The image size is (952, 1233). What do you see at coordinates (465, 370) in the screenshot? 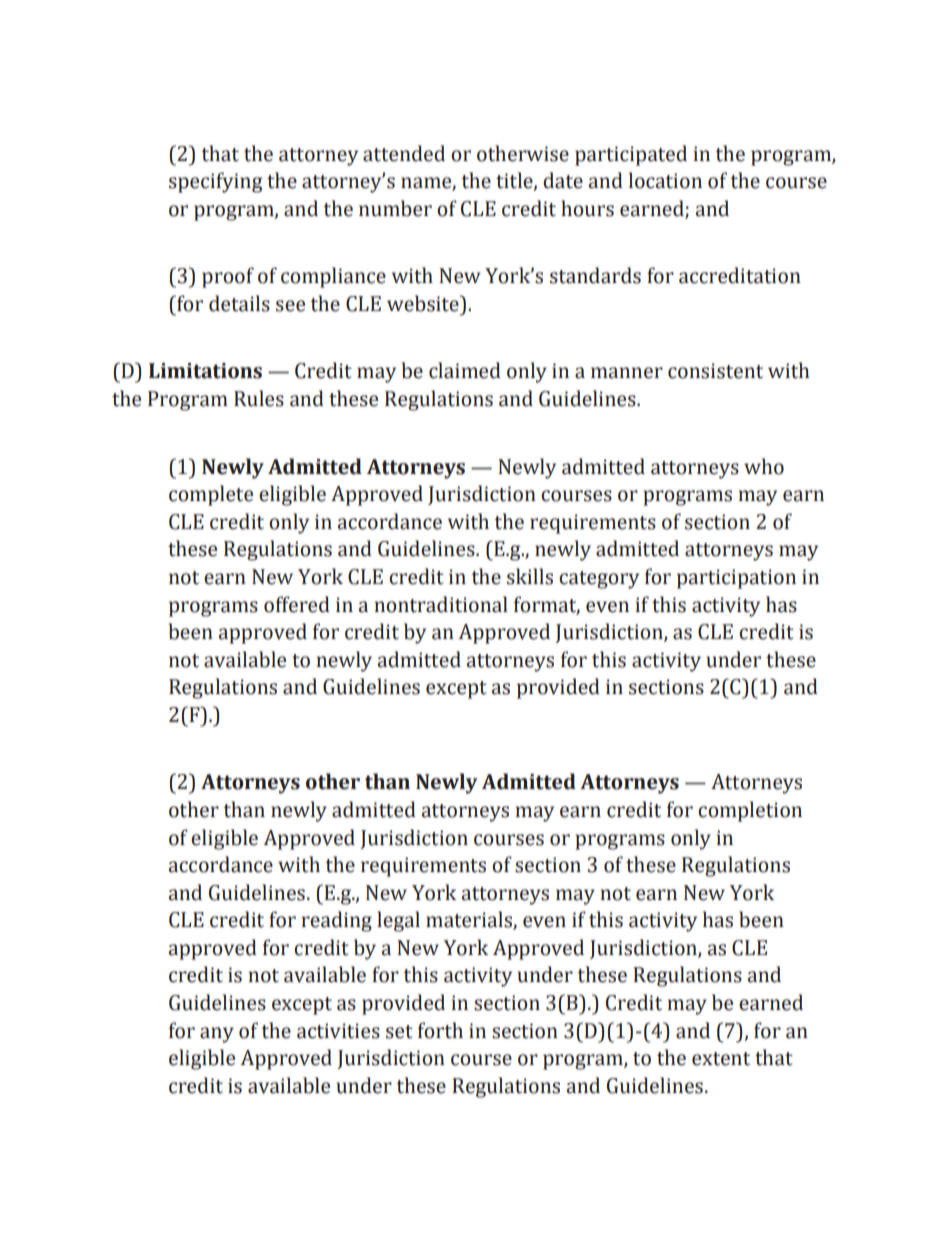
I see `claimed` at bounding box center [465, 370].
